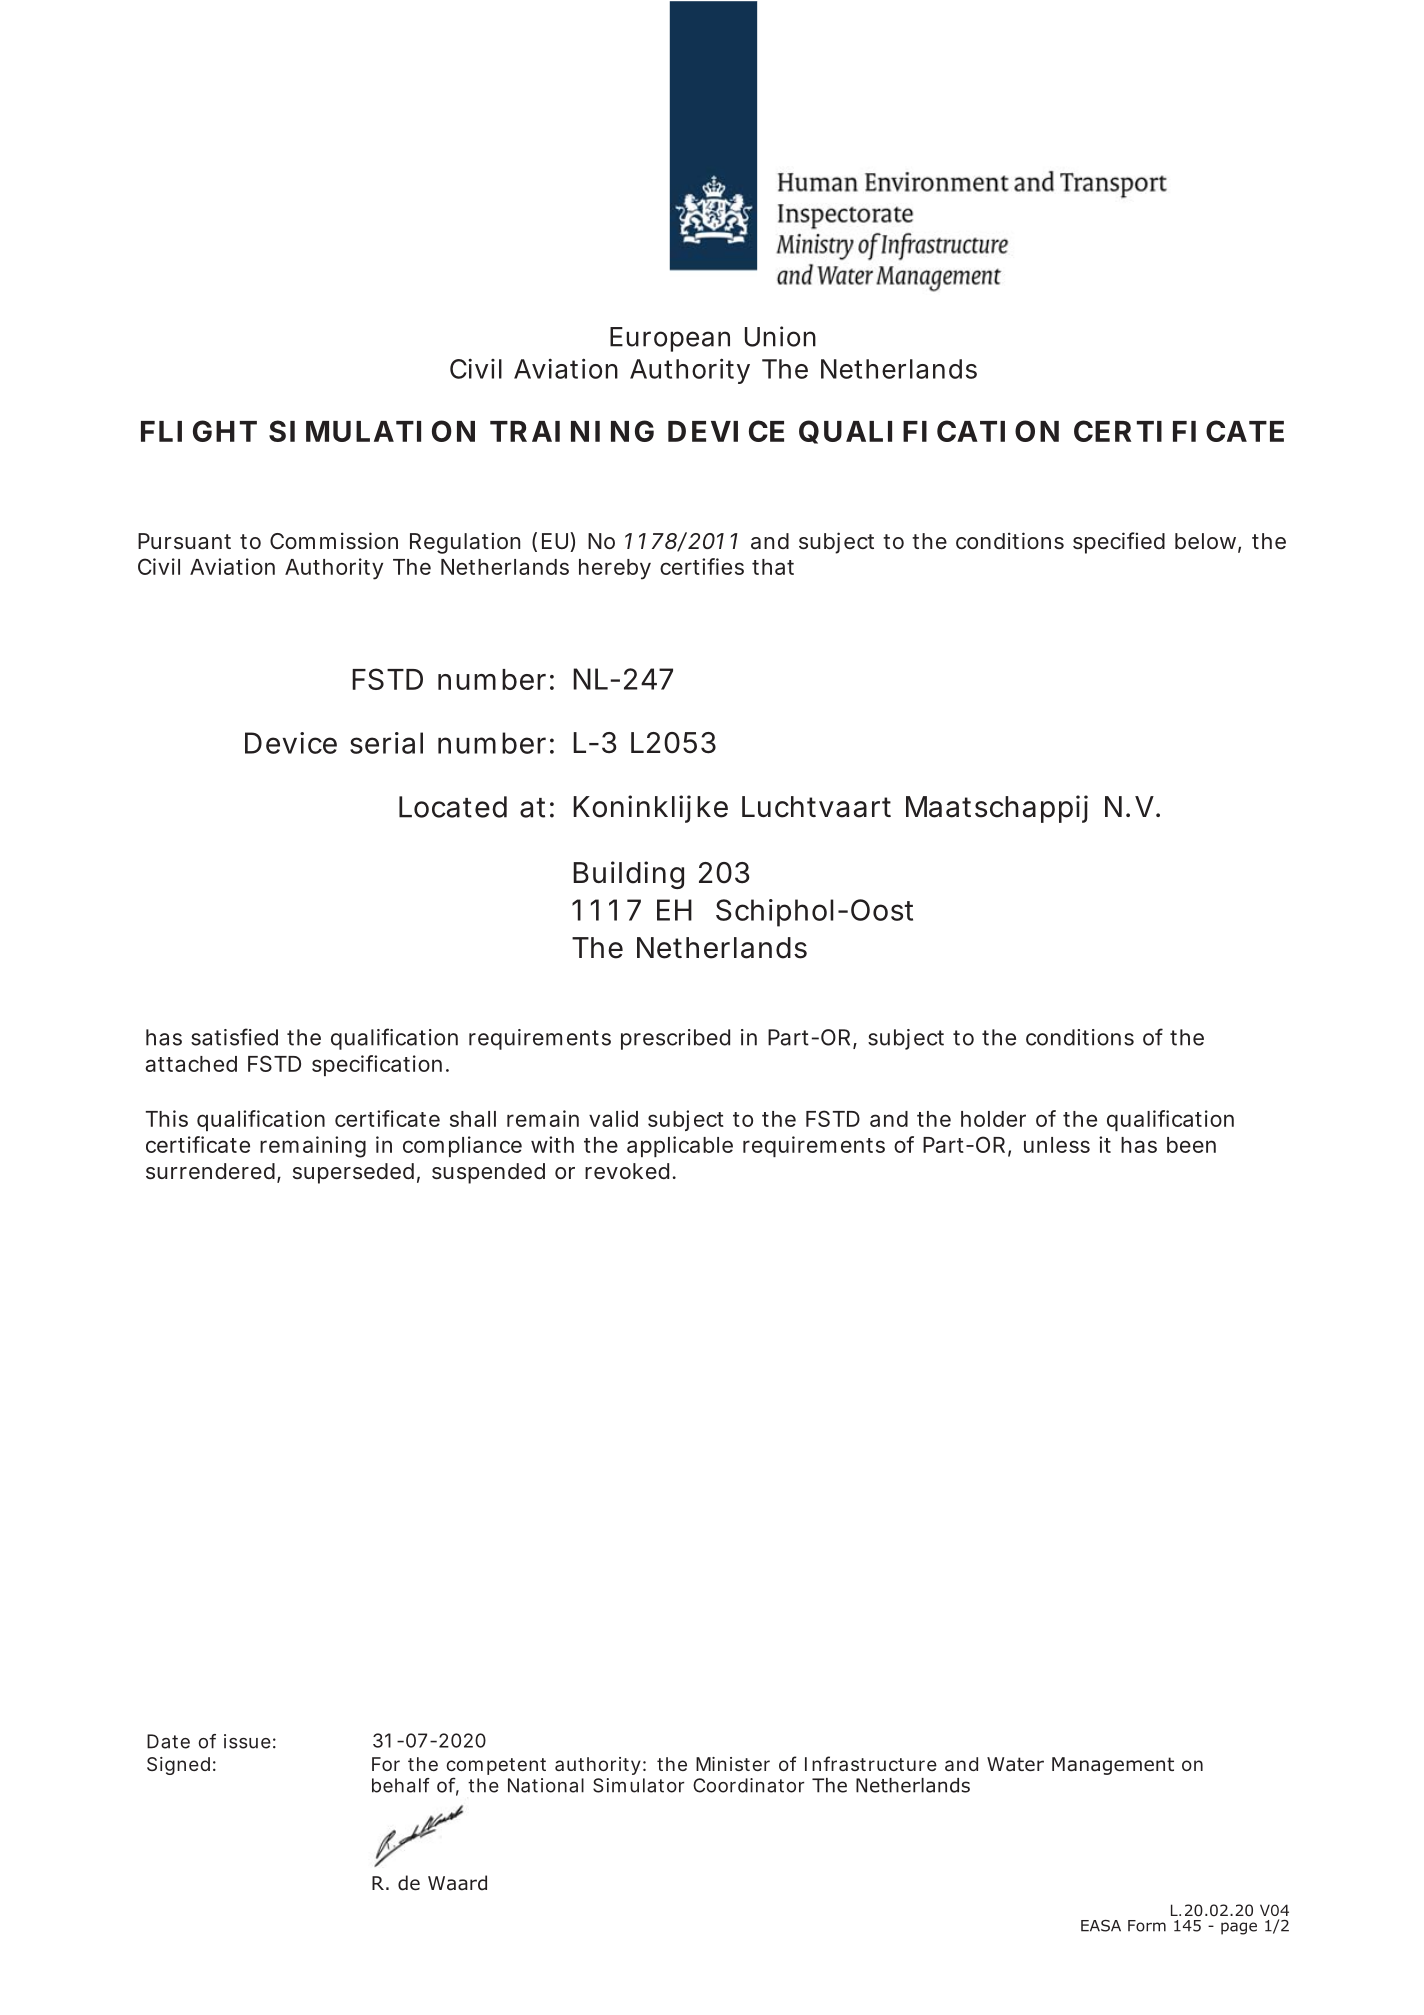 The width and height of the screenshot is (1424, 2015). I want to click on specified, so click(1119, 543).
